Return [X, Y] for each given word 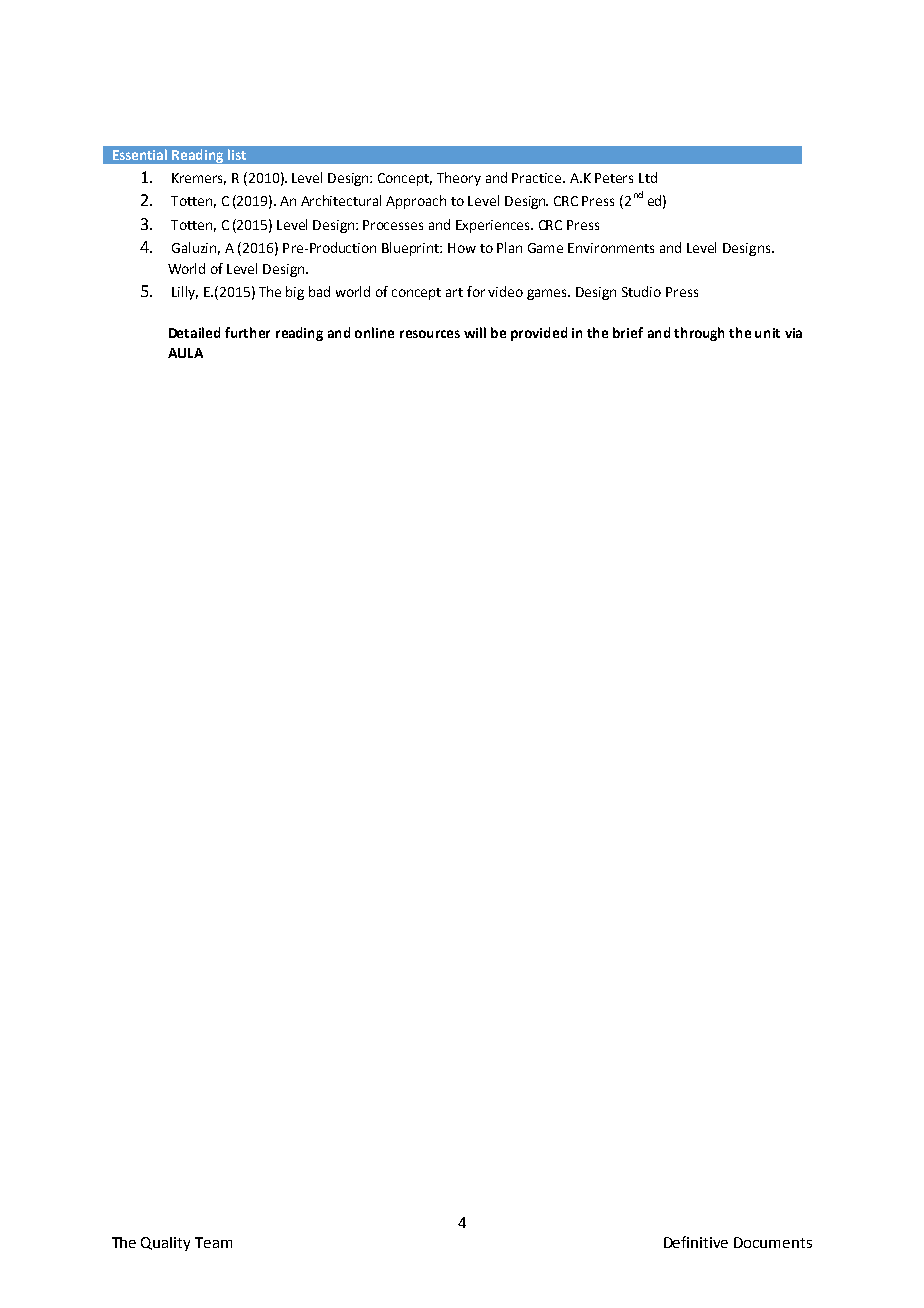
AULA [185, 353]
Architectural [341, 200]
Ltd [648, 177]
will [475, 332]
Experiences [494, 226]
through [699, 334]
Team [213, 1242]
